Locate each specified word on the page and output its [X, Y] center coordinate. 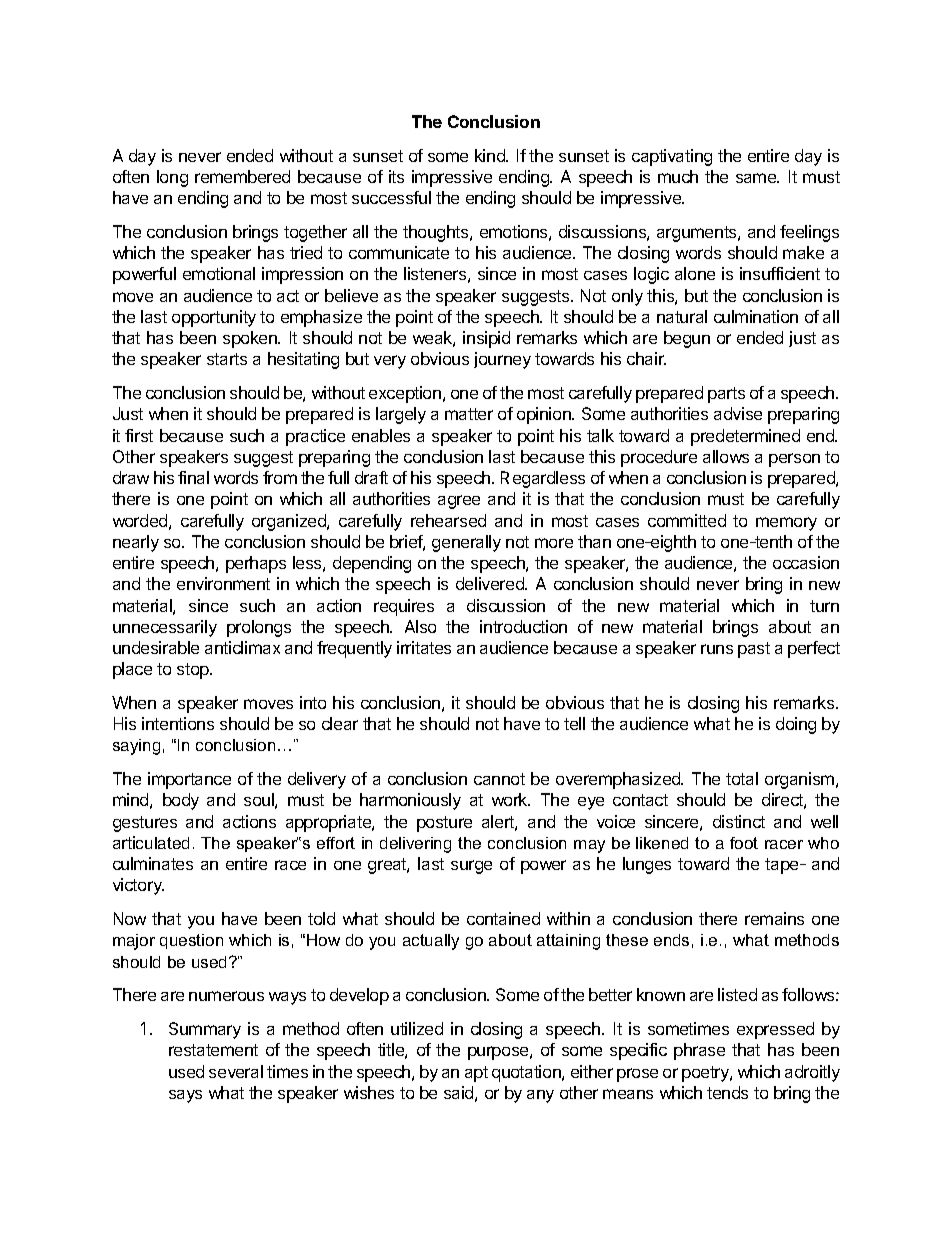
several [236, 1071]
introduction [523, 626]
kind [491, 155]
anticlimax [242, 647]
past [754, 650]
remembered [242, 176]
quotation [527, 1073]
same [757, 178]
